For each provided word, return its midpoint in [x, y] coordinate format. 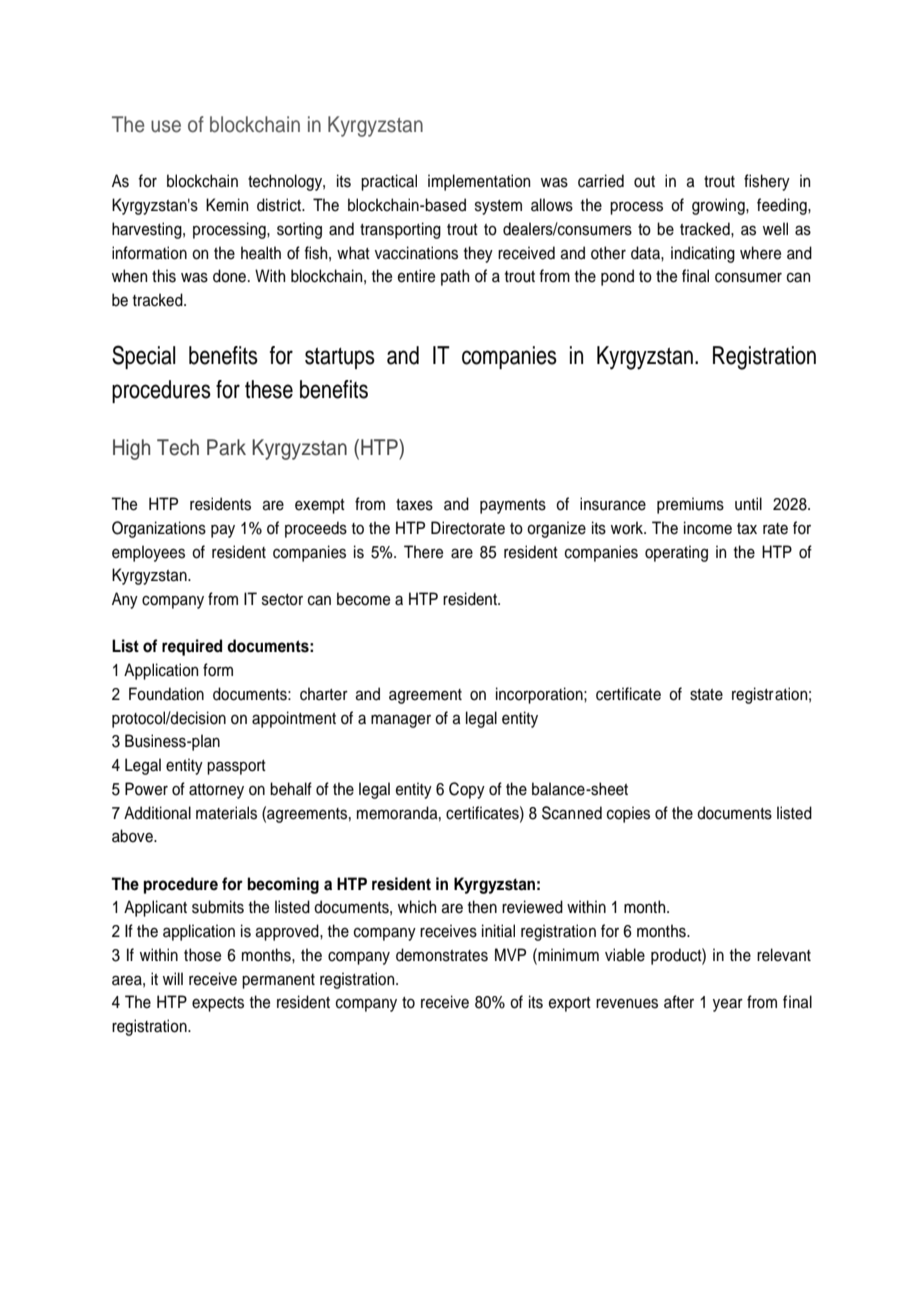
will [173, 978]
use [166, 126]
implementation [479, 182]
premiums [690, 505]
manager [401, 721]
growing [719, 206]
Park [226, 447]
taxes [414, 505]
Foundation [166, 694]
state [706, 695]
